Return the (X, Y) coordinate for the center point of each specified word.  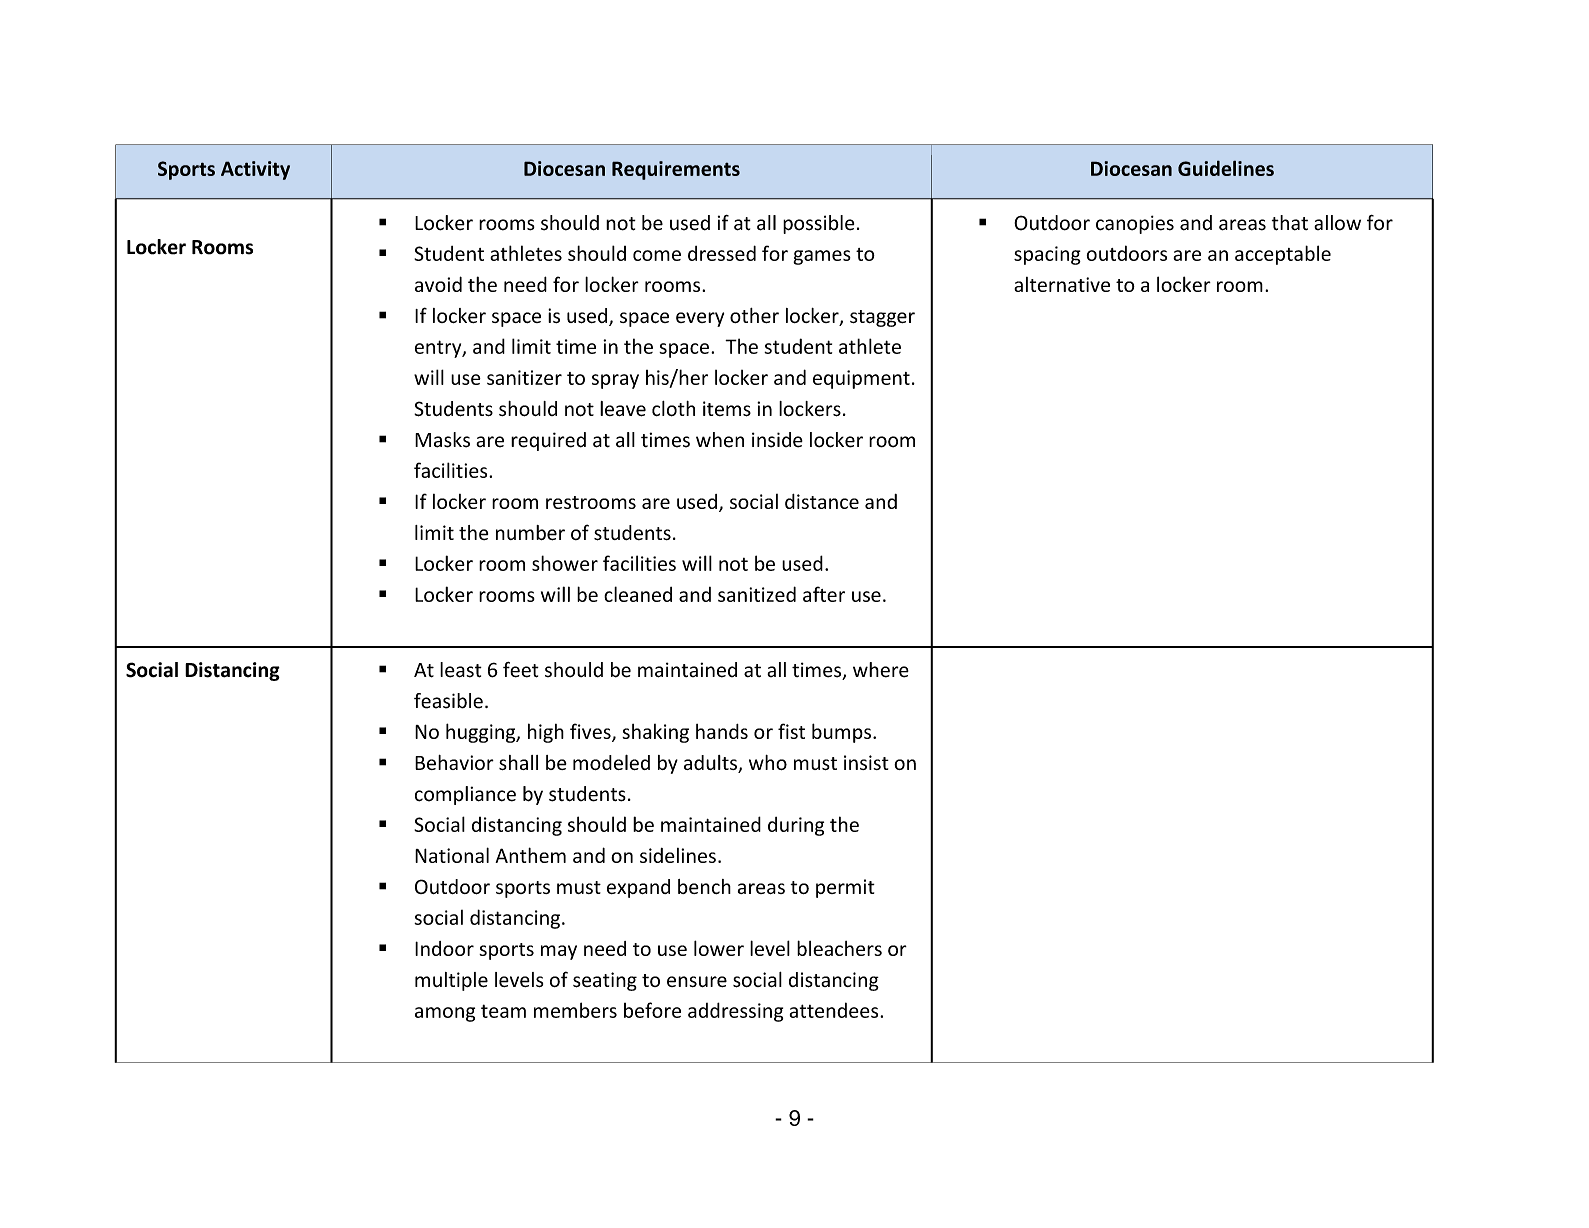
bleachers (839, 948)
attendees (835, 1010)
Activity (255, 170)
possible (818, 224)
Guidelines (1226, 168)
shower (565, 563)
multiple (451, 981)
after (824, 594)
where (881, 670)
